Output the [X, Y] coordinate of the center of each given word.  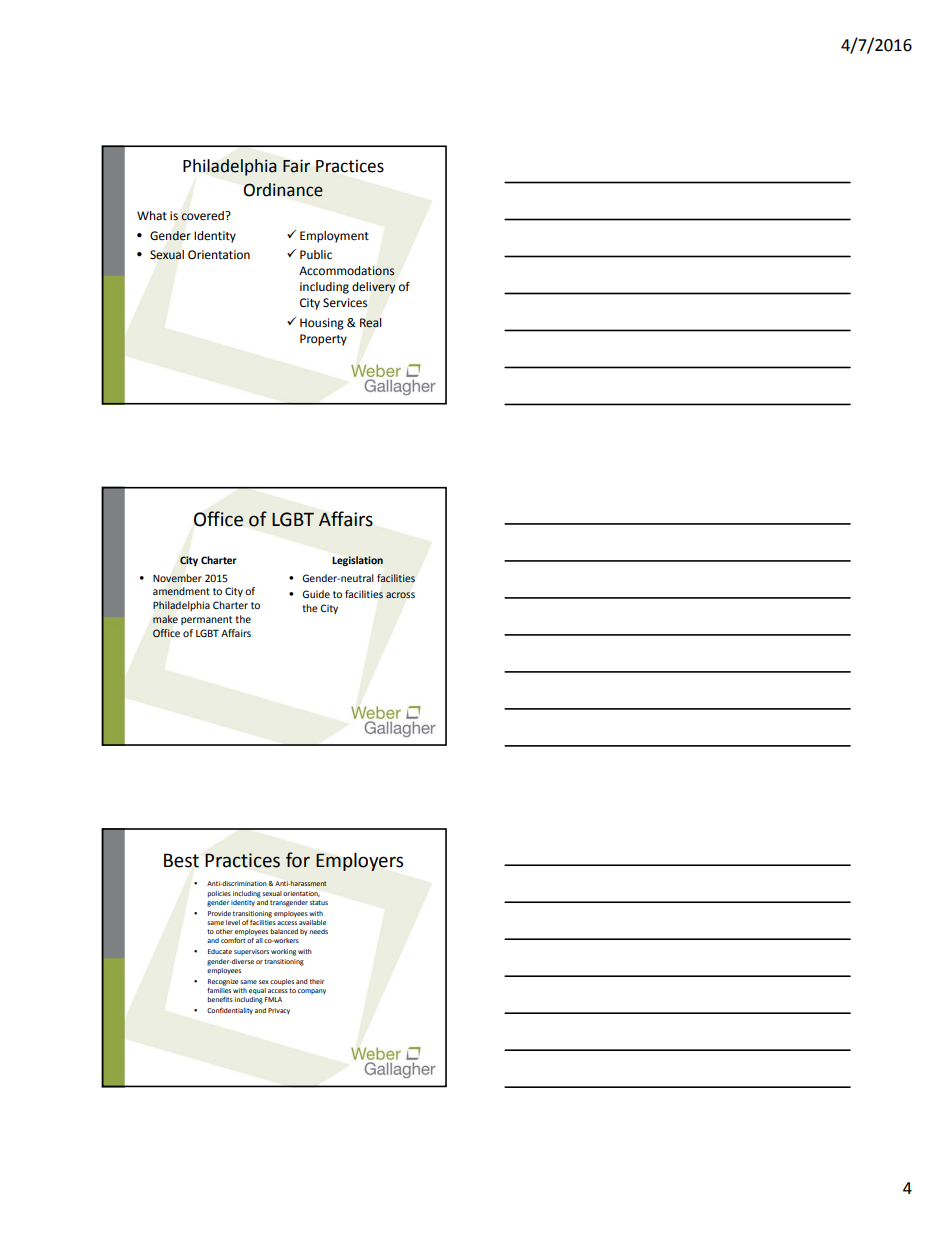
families [219, 990]
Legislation [357, 561]
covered [203, 216]
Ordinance [283, 190]
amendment [181, 591]
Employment [334, 237]
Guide [316, 594]
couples [282, 982]
